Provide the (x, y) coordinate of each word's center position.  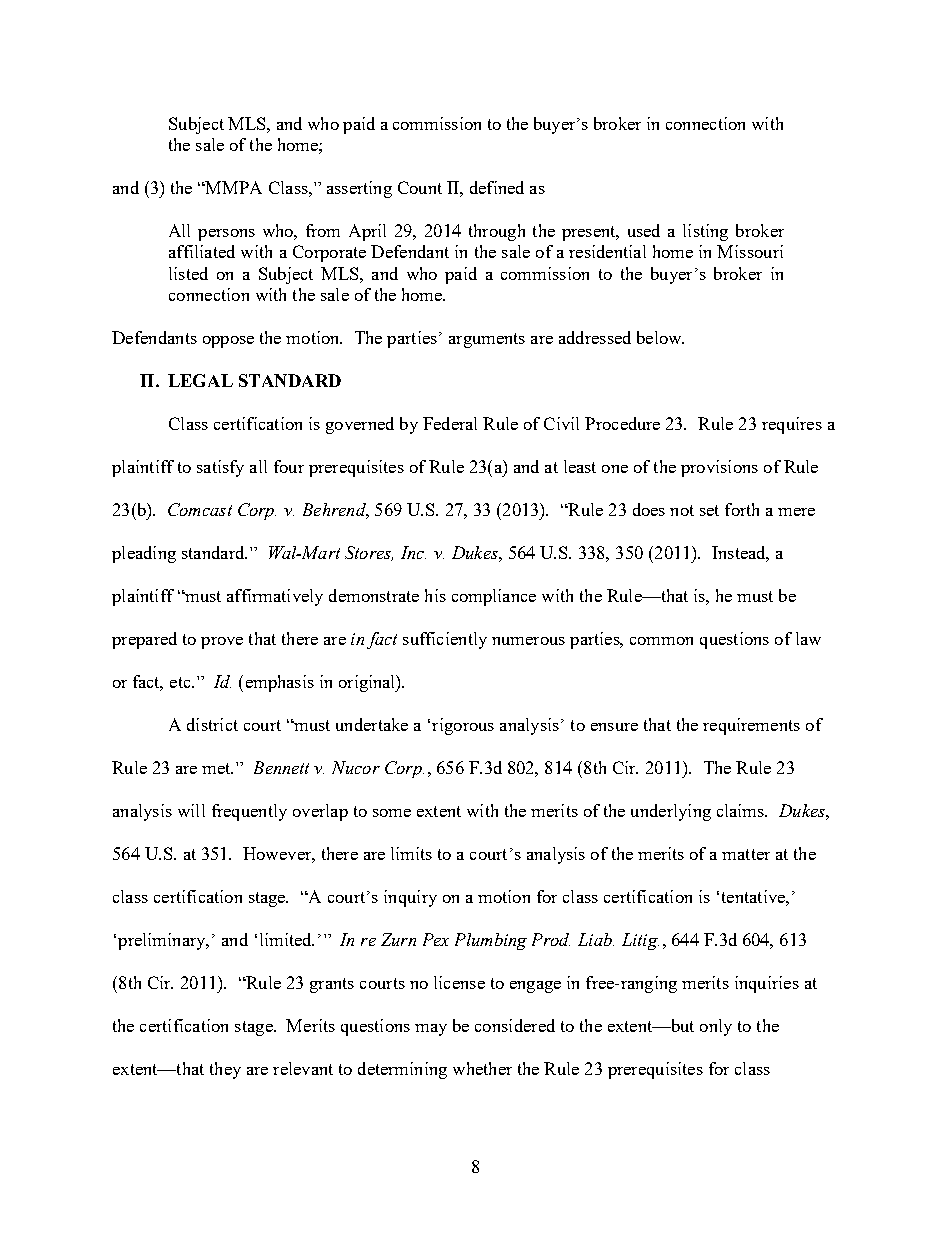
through (497, 232)
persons (226, 235)
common (661, 641)
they (225, 1070)
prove (222, 643)
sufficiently (445, 640)
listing (705, 232)
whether (482, 1068)
